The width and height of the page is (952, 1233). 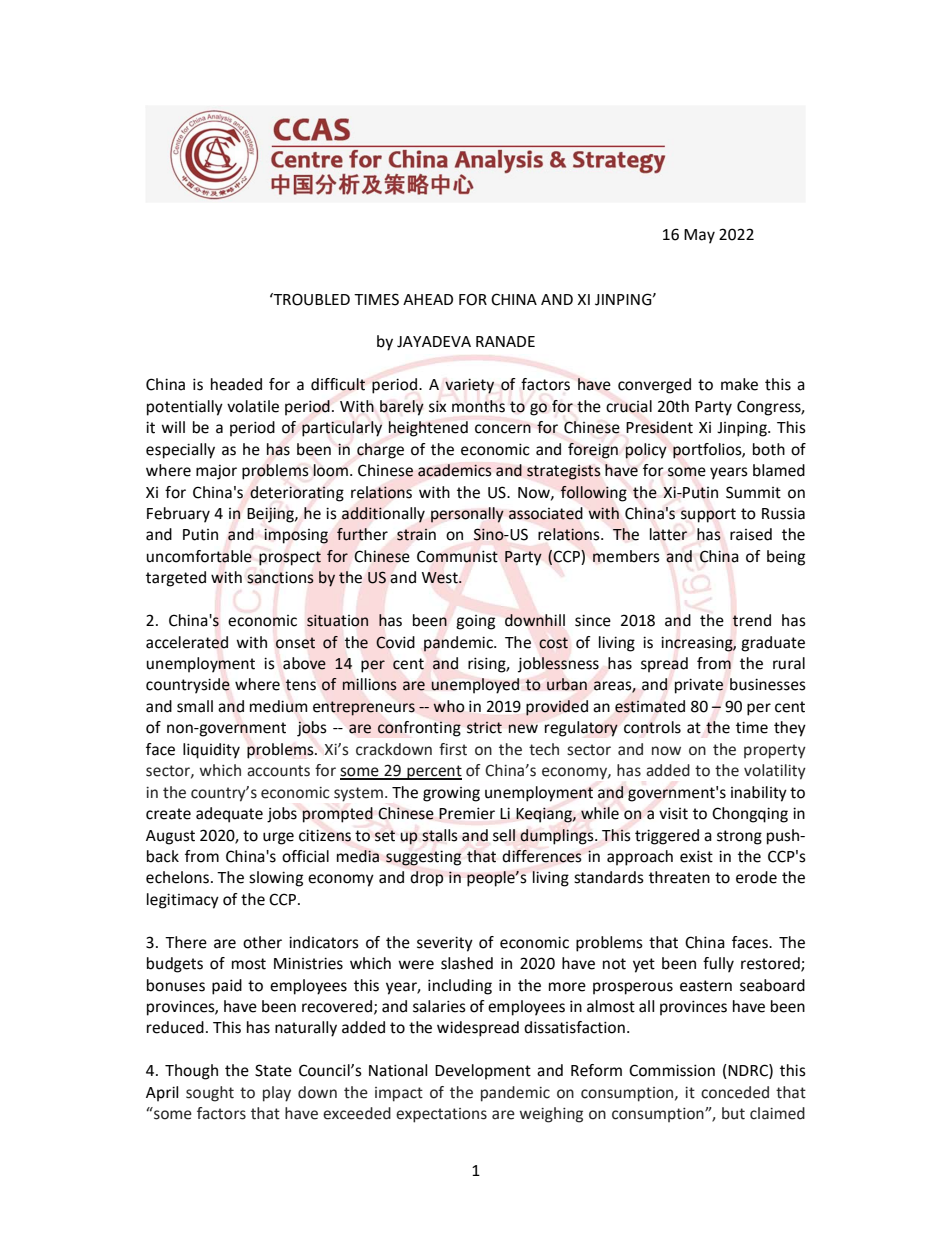 I want to click on academics, so click(x=455, y=470).
